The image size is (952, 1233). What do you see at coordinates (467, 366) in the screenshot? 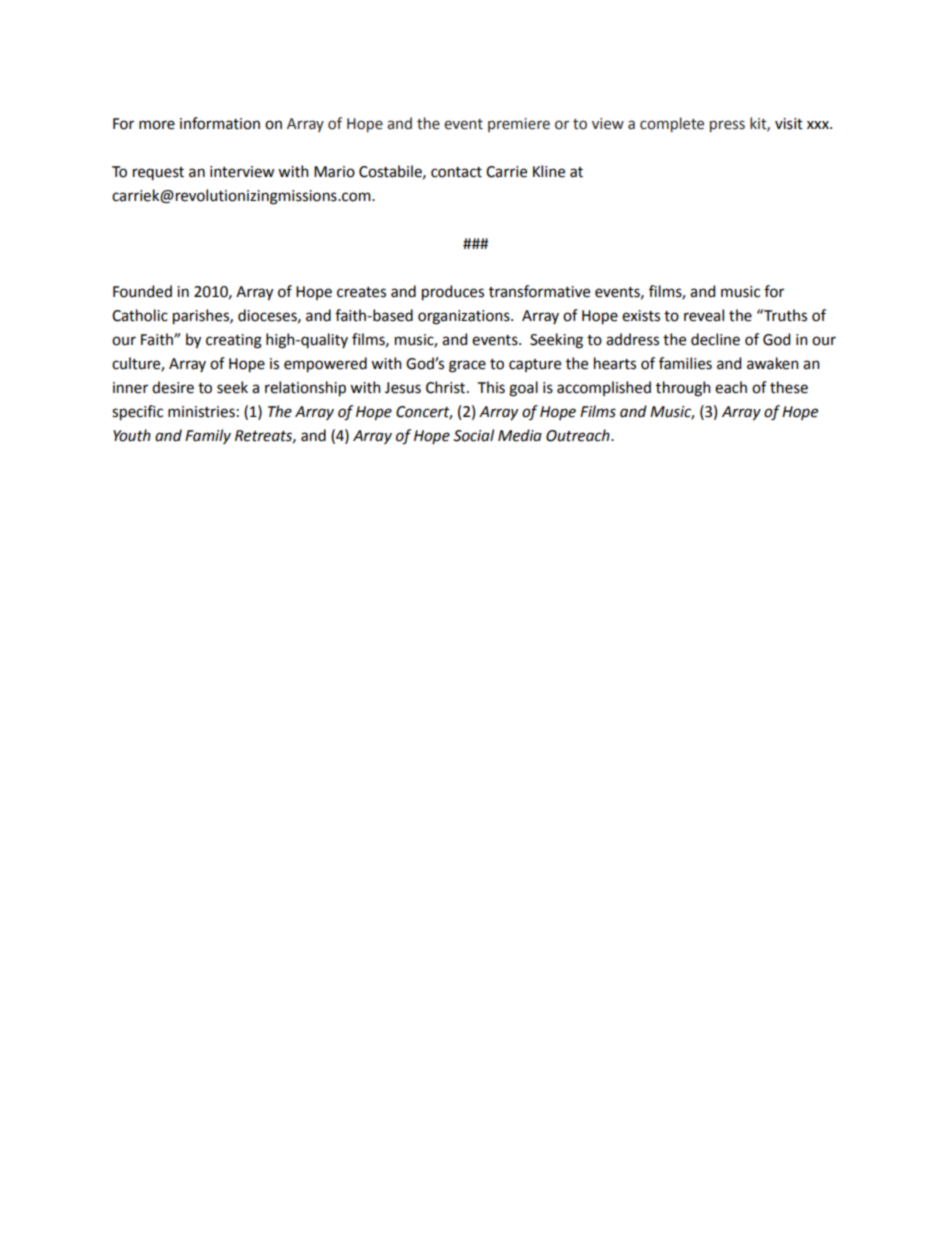
I see `grace` at bounding box center [467, 366].
